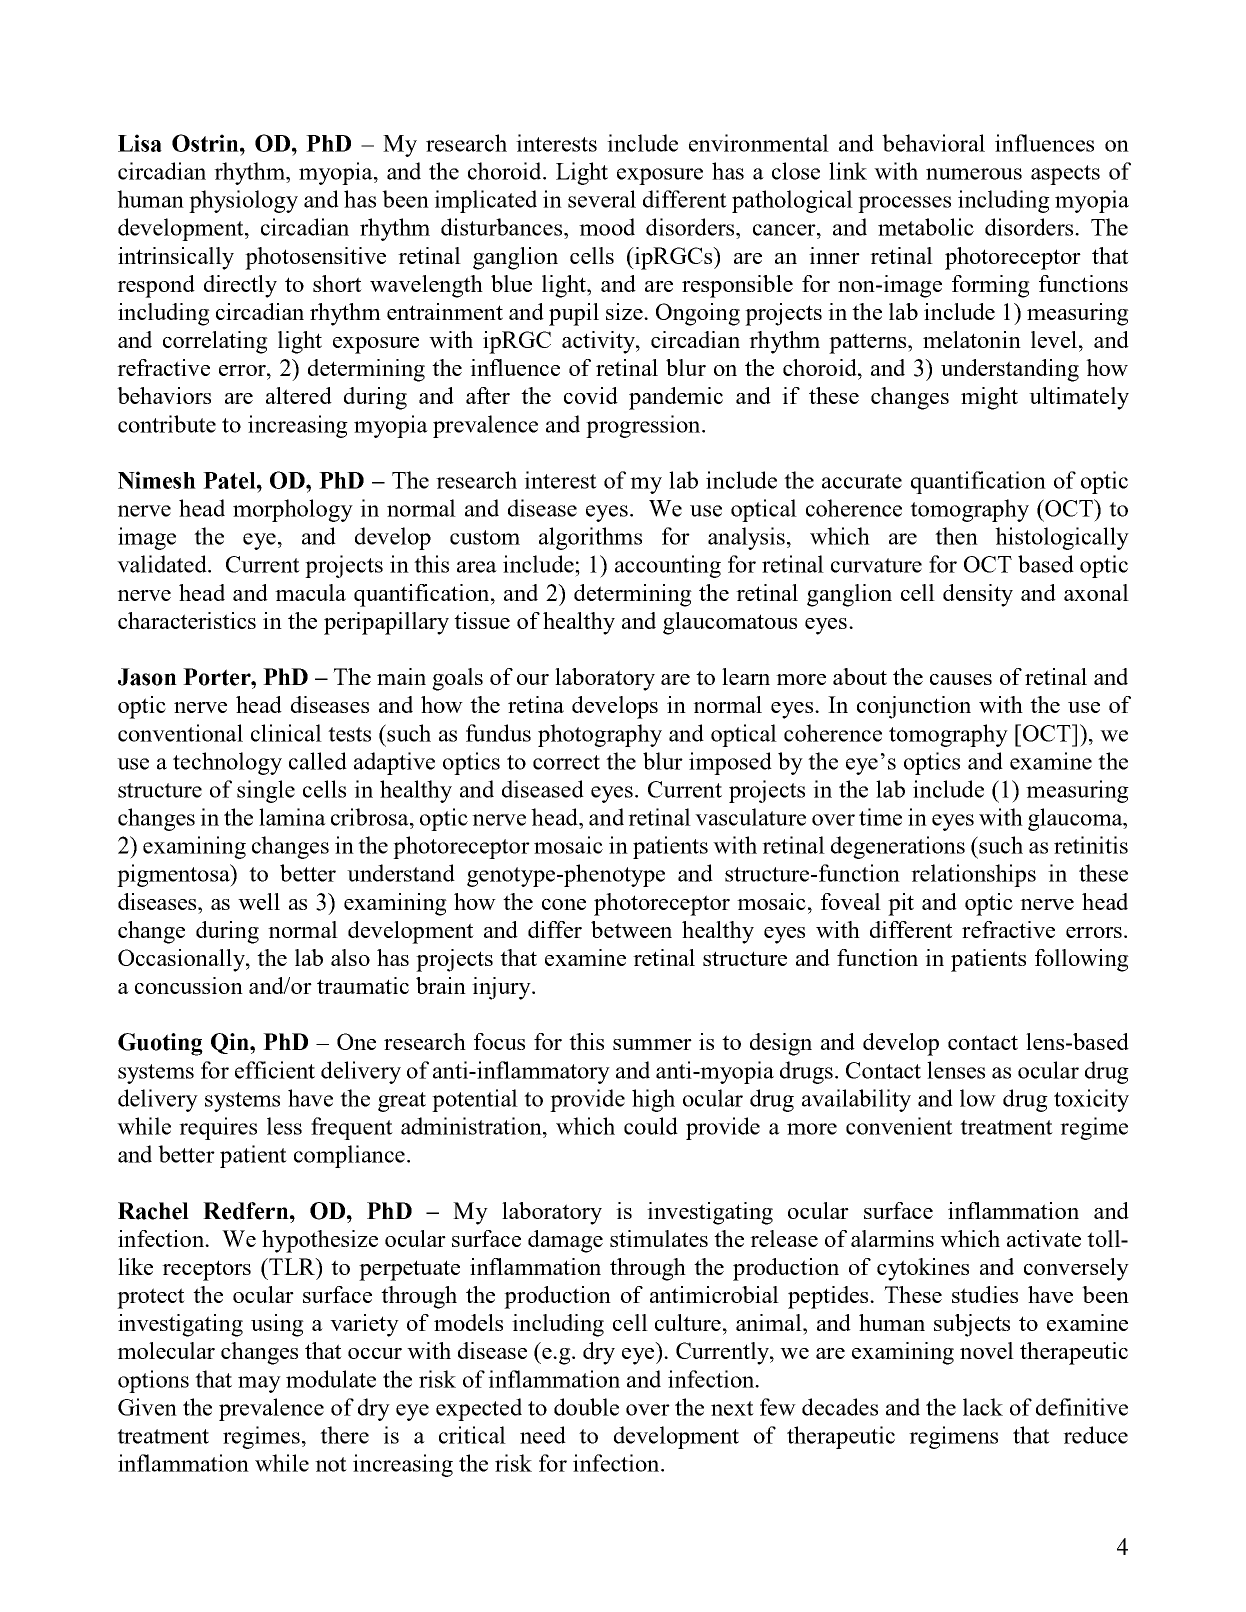 The height and width of the document is (1612, 1246). Describe the element at coordinates (586, 1407) in the document. I see `double` at that location.
